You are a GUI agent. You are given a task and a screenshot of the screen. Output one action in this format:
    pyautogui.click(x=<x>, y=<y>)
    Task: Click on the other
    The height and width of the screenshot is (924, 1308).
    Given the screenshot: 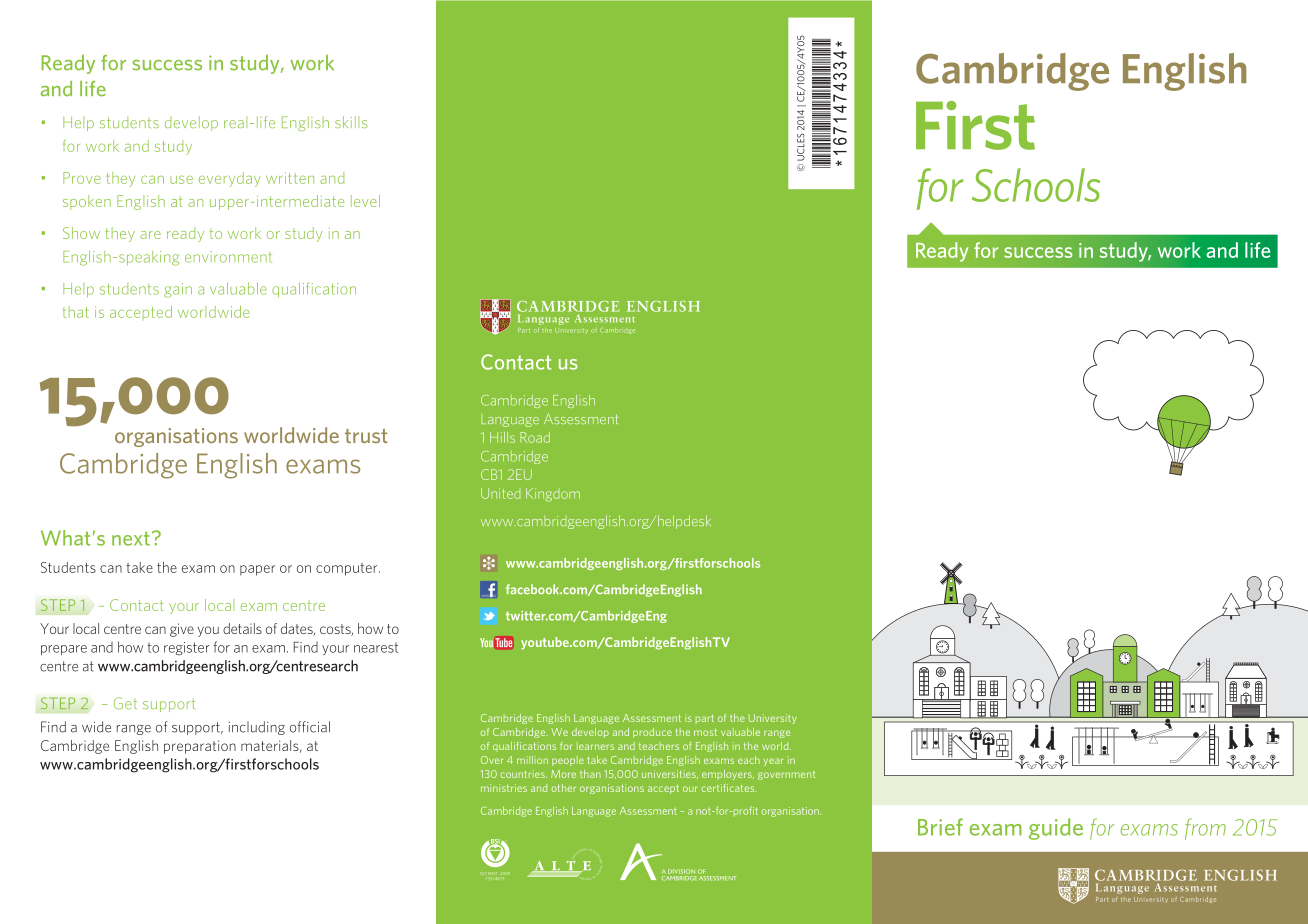 What is the action you would take?
    pyautogui.click(x=564, y=788)
